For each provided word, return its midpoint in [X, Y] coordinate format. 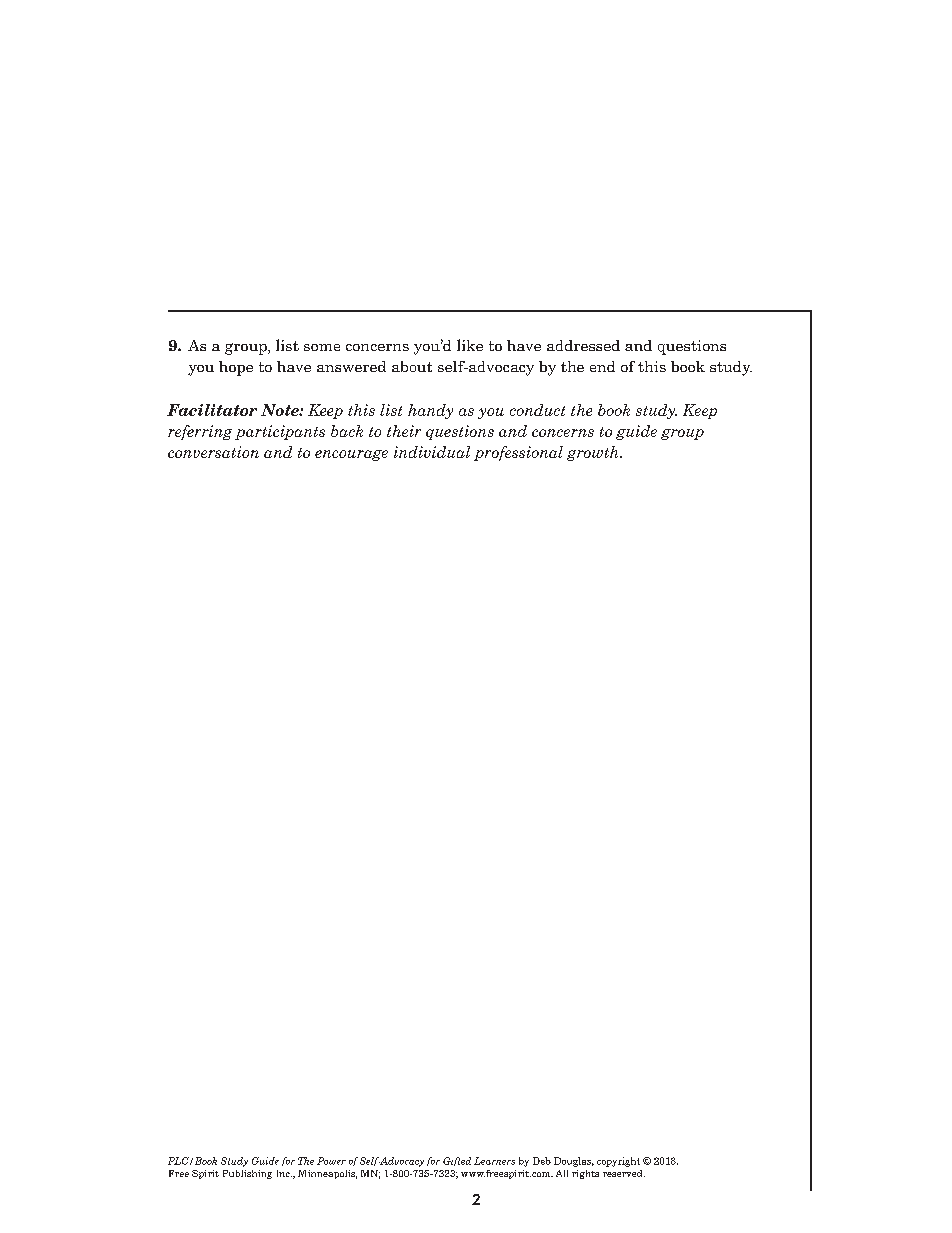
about [412, 366]
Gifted [457, 1161]
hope [236, 368]
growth [594, 453]
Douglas [574, 1162]
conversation [213, 452]
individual [432, 452]
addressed [583, 345]
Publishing [247, 1174]
